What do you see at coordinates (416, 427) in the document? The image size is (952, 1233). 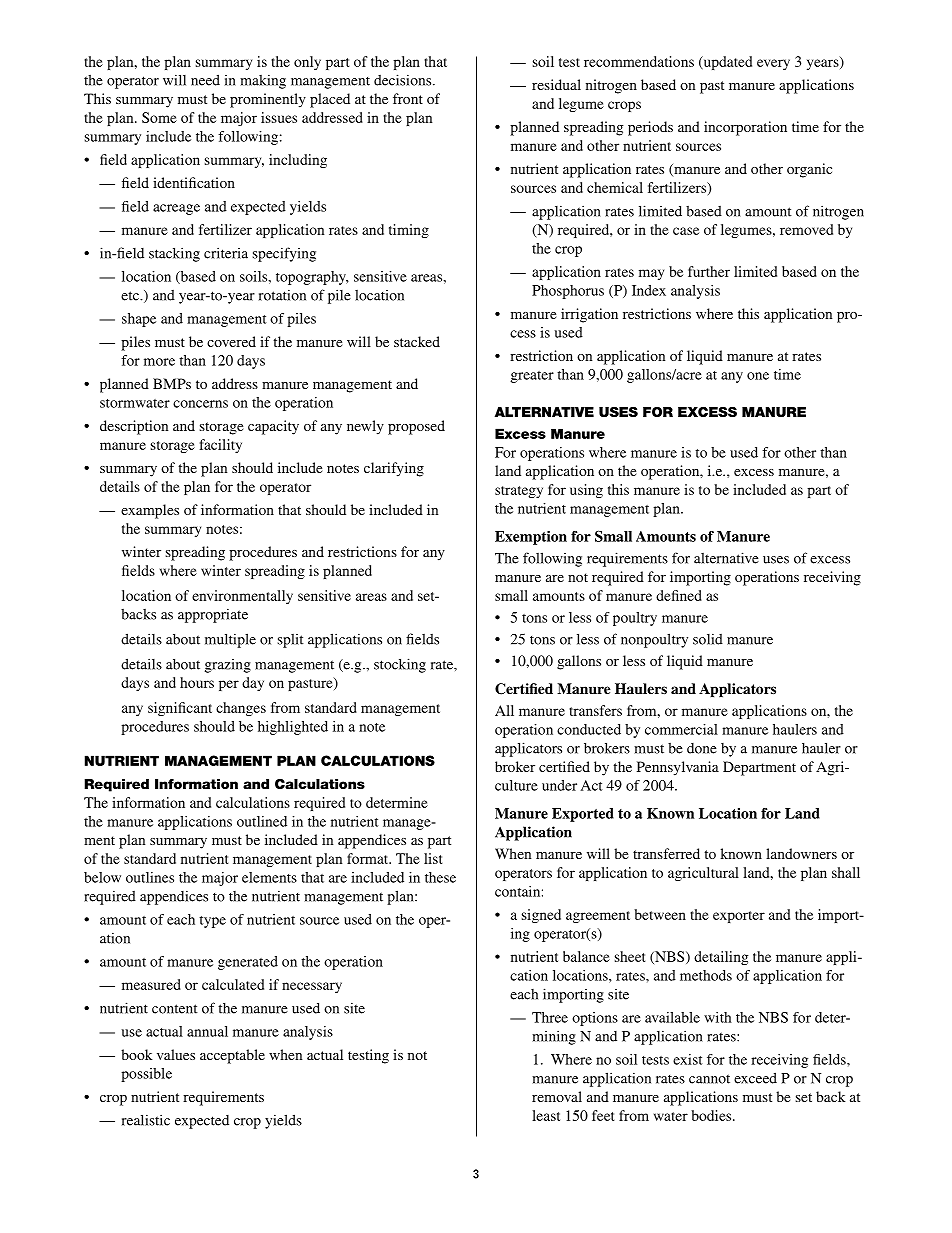 I see `proposed` at bounding box center [416, 427].
